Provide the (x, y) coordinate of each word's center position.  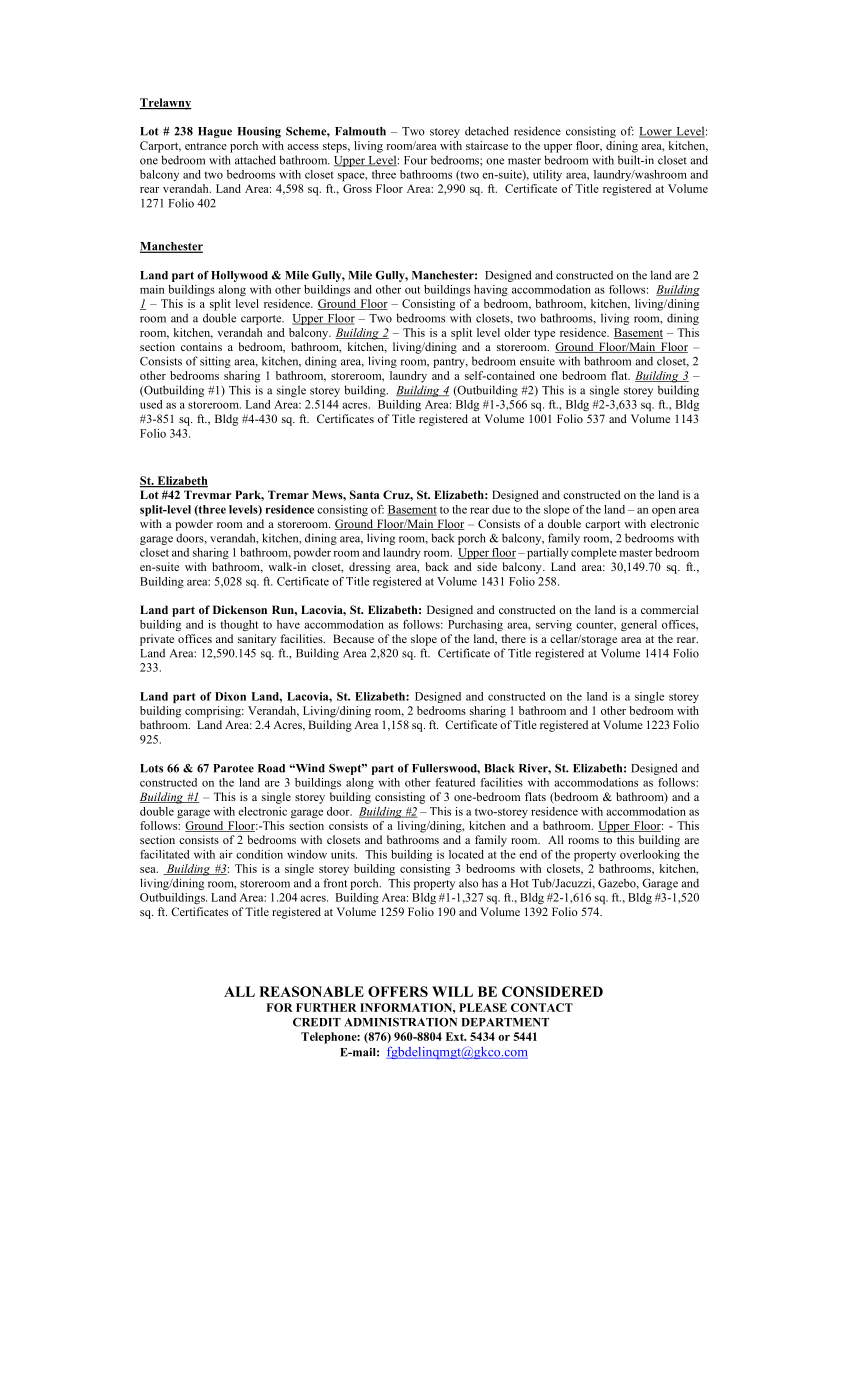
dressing (370, 568)
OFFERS (398, 991)
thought (239, 625)
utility (547, 175)
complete (594, 553)
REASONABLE (311, 991)
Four (415, 160)
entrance (206, 146)
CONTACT (542, 1007)
